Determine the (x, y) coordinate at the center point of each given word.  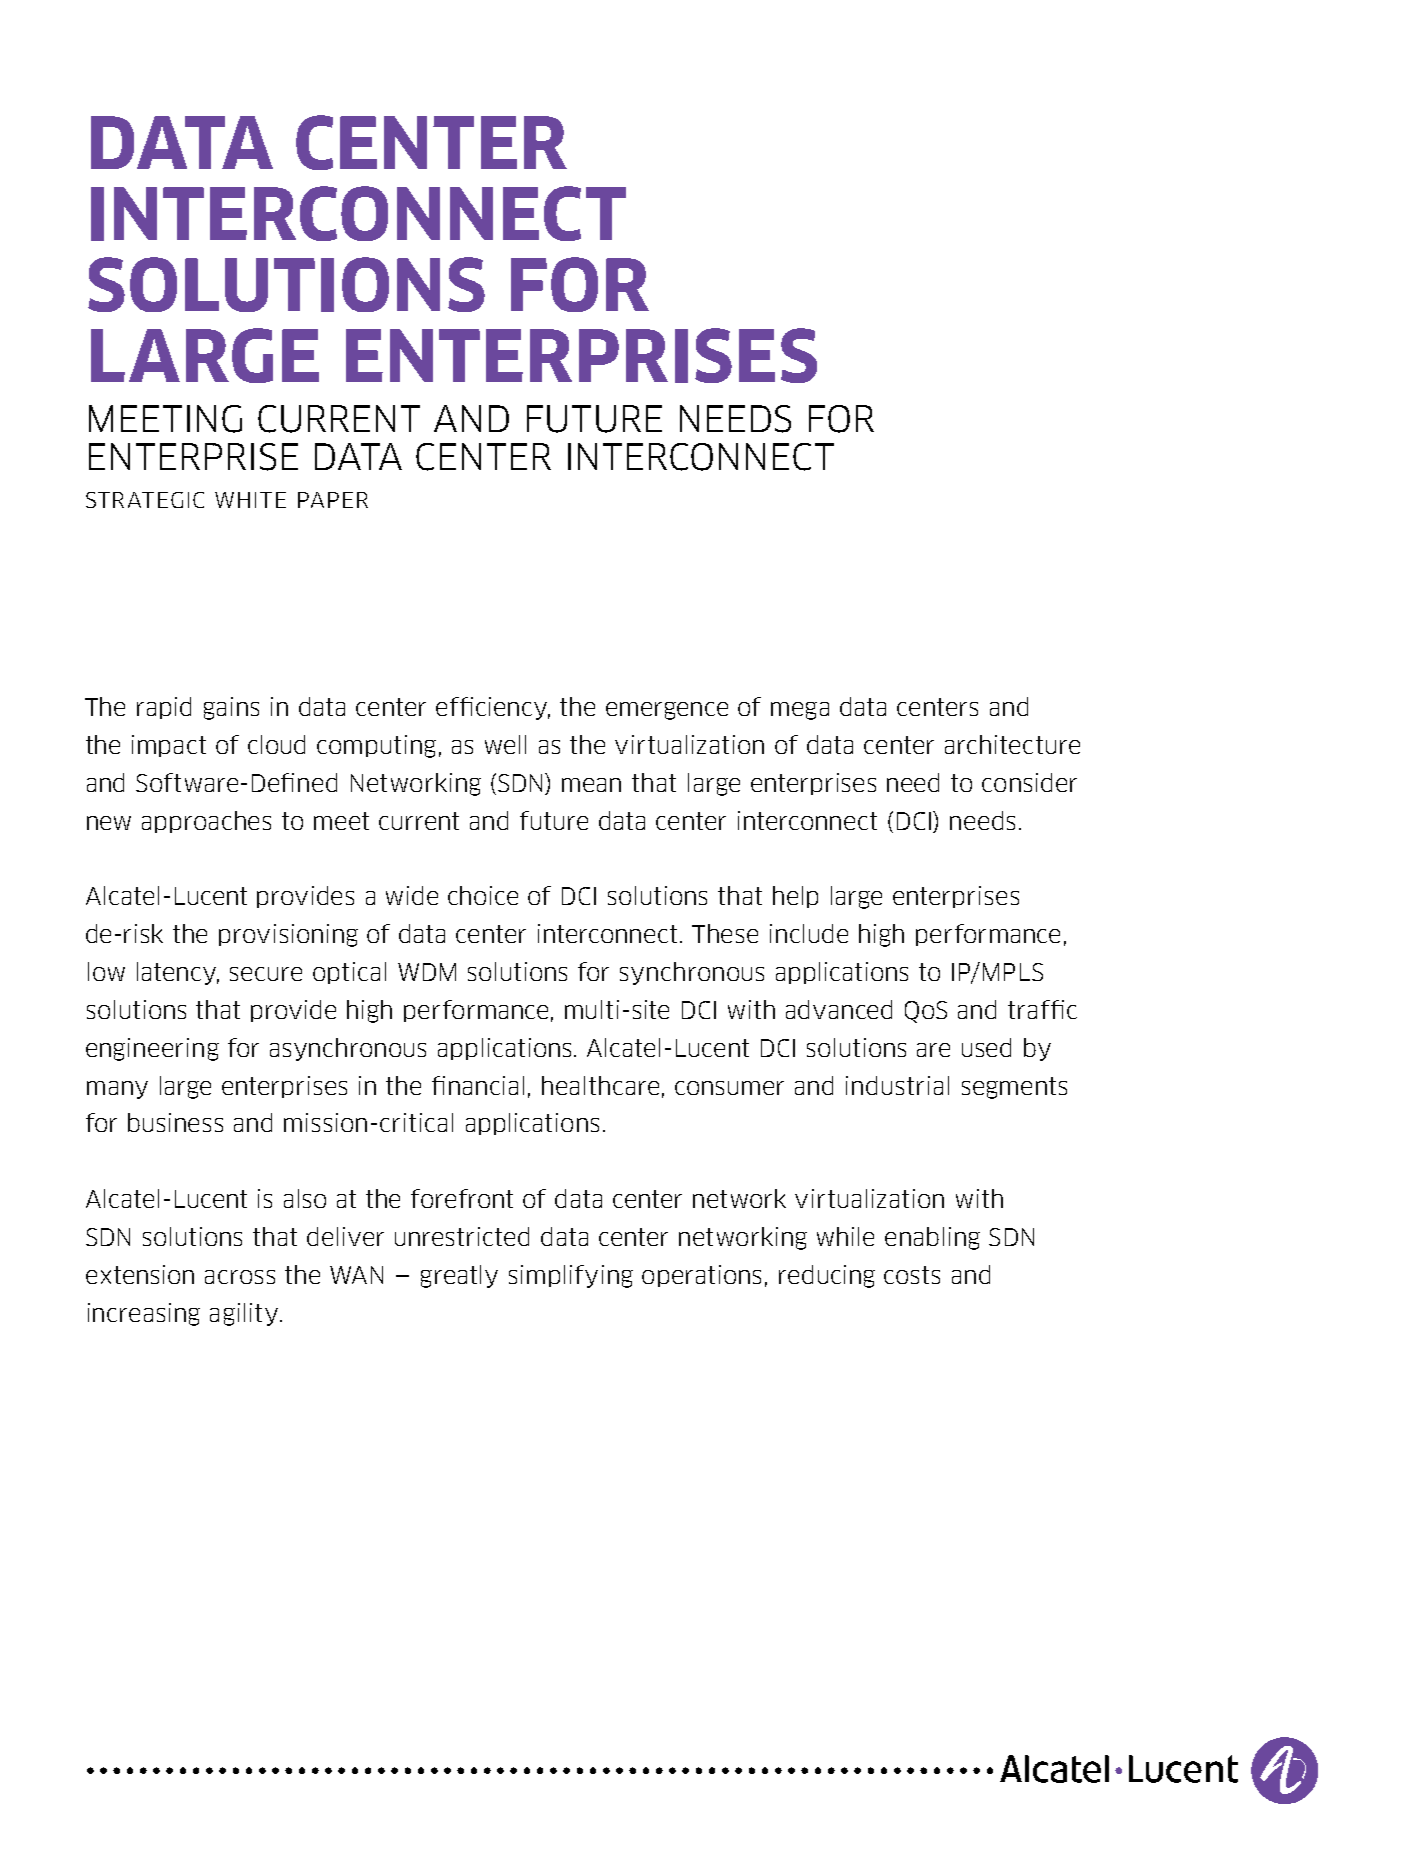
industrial (897, 1085)
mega (800, 711)
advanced (839, 1009)
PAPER (333, 500)
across (240, 1277)
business (175, 1122)
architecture (1012, 744)
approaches (206, 822)
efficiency (493, 708)
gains (231, 708)
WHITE (250, 500)
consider (1029, 782)
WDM (427, 972)
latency (178, 973)
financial (478, 1085)
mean (591, 785)
